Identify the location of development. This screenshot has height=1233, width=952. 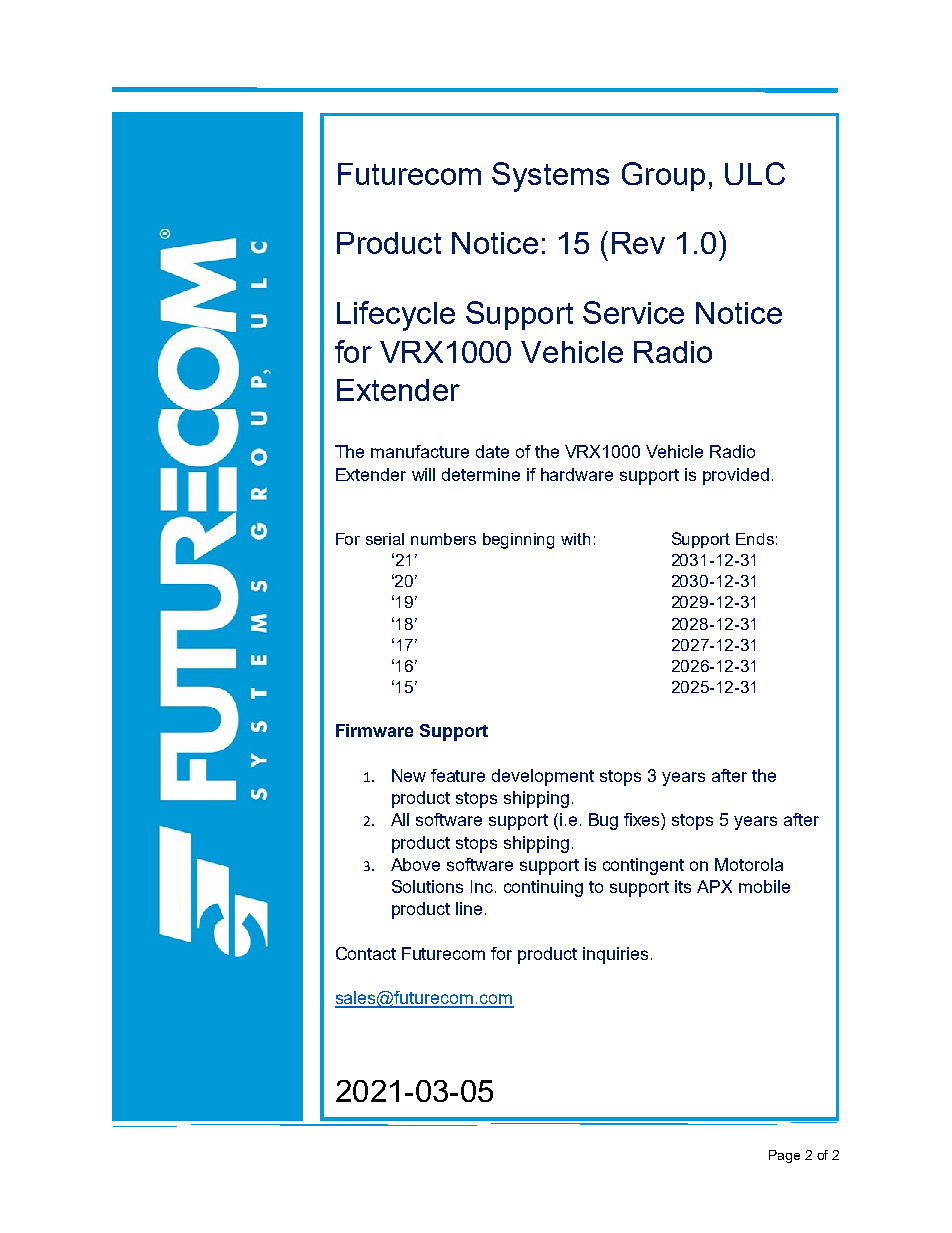
(543, 777).
